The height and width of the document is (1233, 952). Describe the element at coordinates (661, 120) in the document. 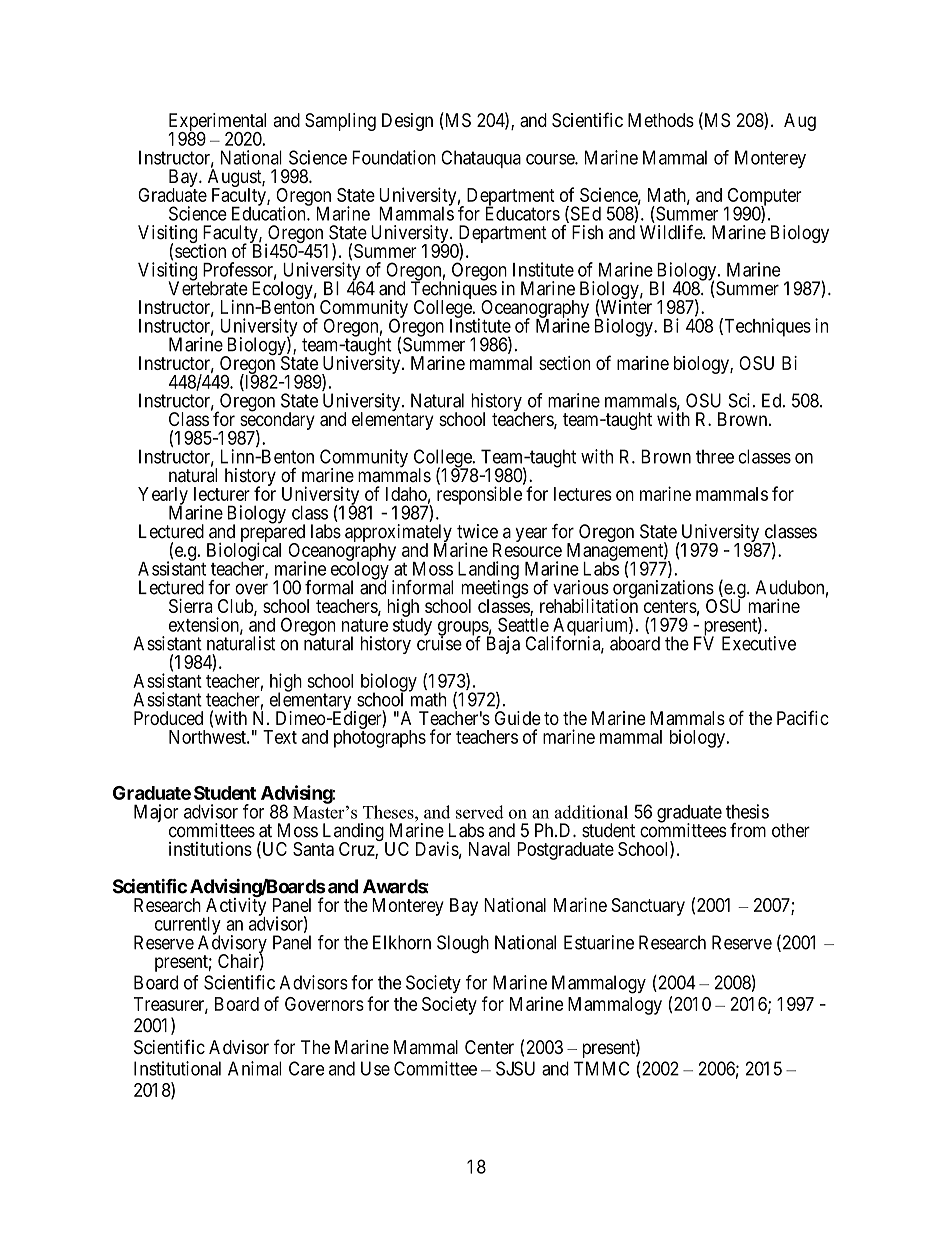

I see `Methods` at that location.
